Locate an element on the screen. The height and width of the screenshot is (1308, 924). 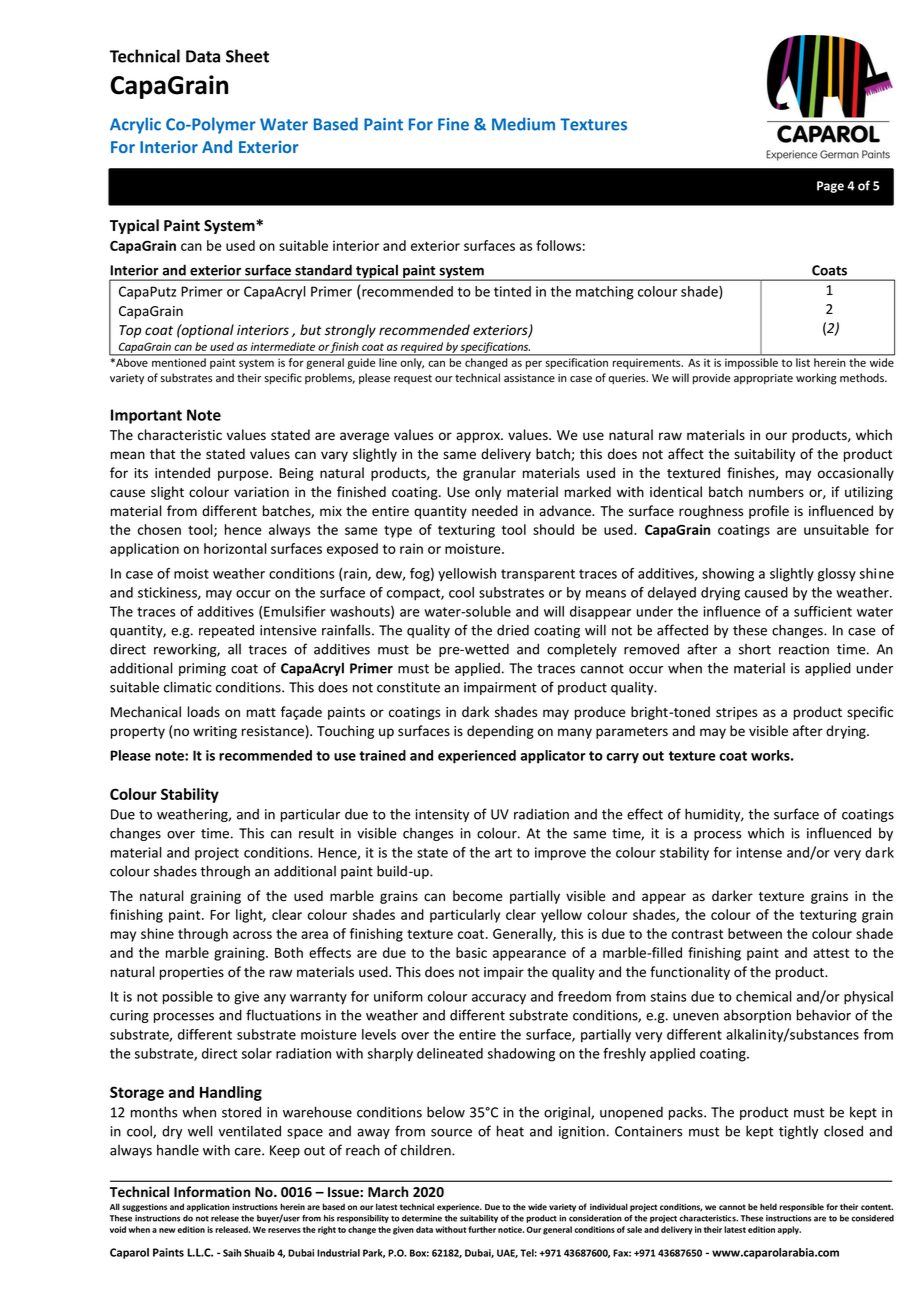
granular is located at coordinates (489, 474).
